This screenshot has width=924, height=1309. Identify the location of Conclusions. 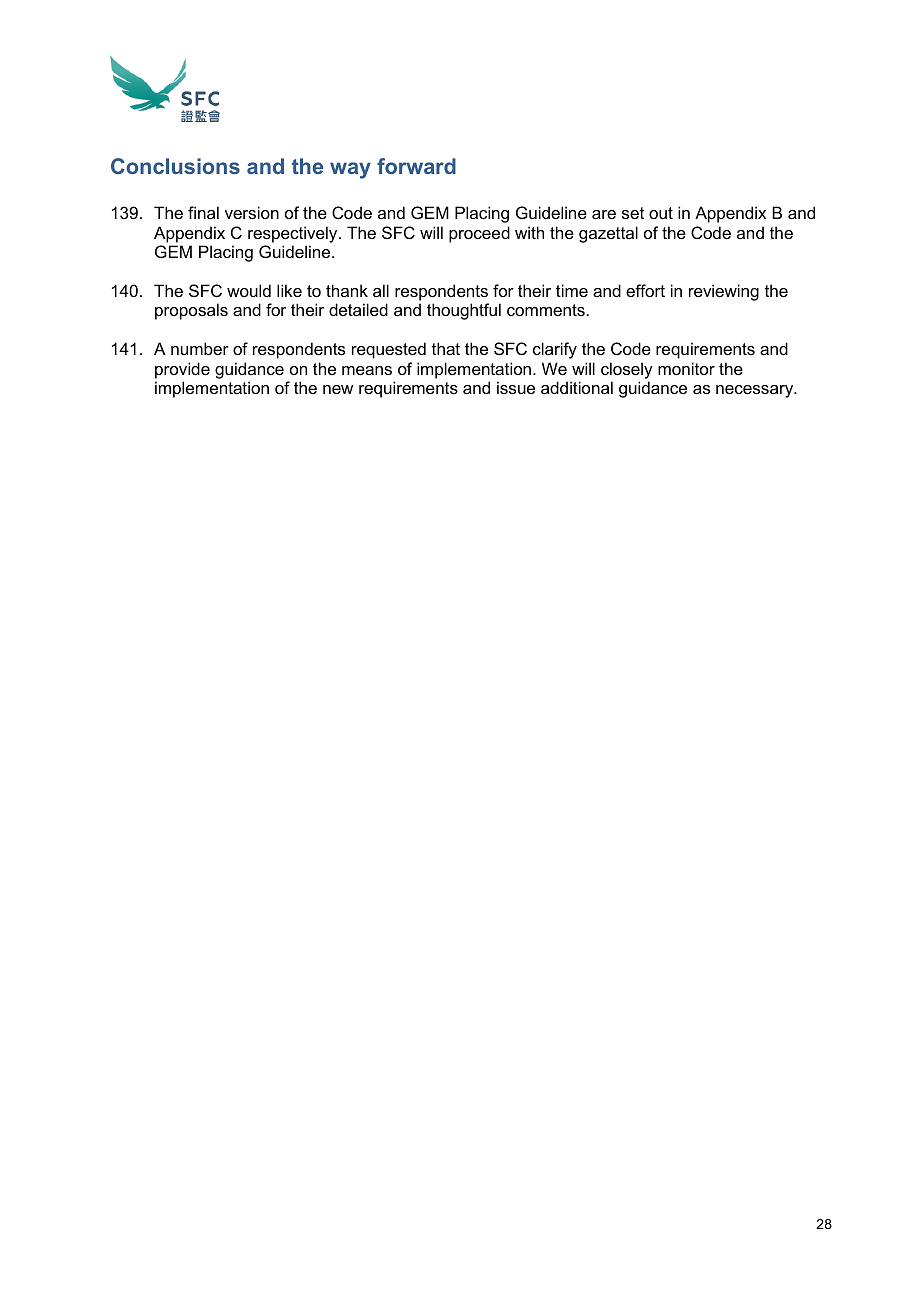
(175, 166).
